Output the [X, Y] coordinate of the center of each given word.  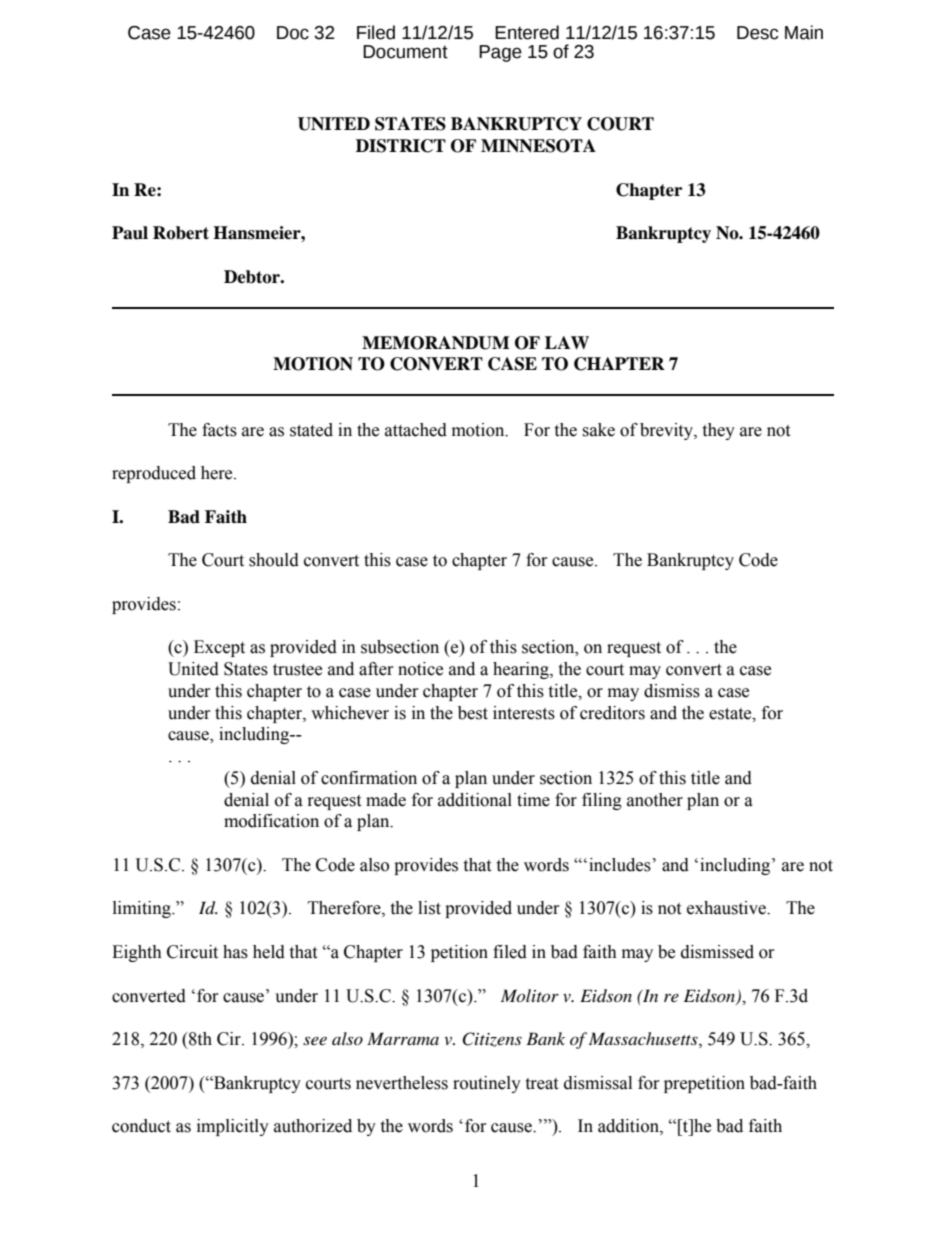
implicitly [233, 1127]
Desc [757, 33]
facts [219, 430]
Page [500, 53]
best [473, 713]
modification [271, 821]
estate [731, 714]
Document [405, 52]
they [718, 431]
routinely [487, 1084]
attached [416, 430]
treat [541, 1084]
